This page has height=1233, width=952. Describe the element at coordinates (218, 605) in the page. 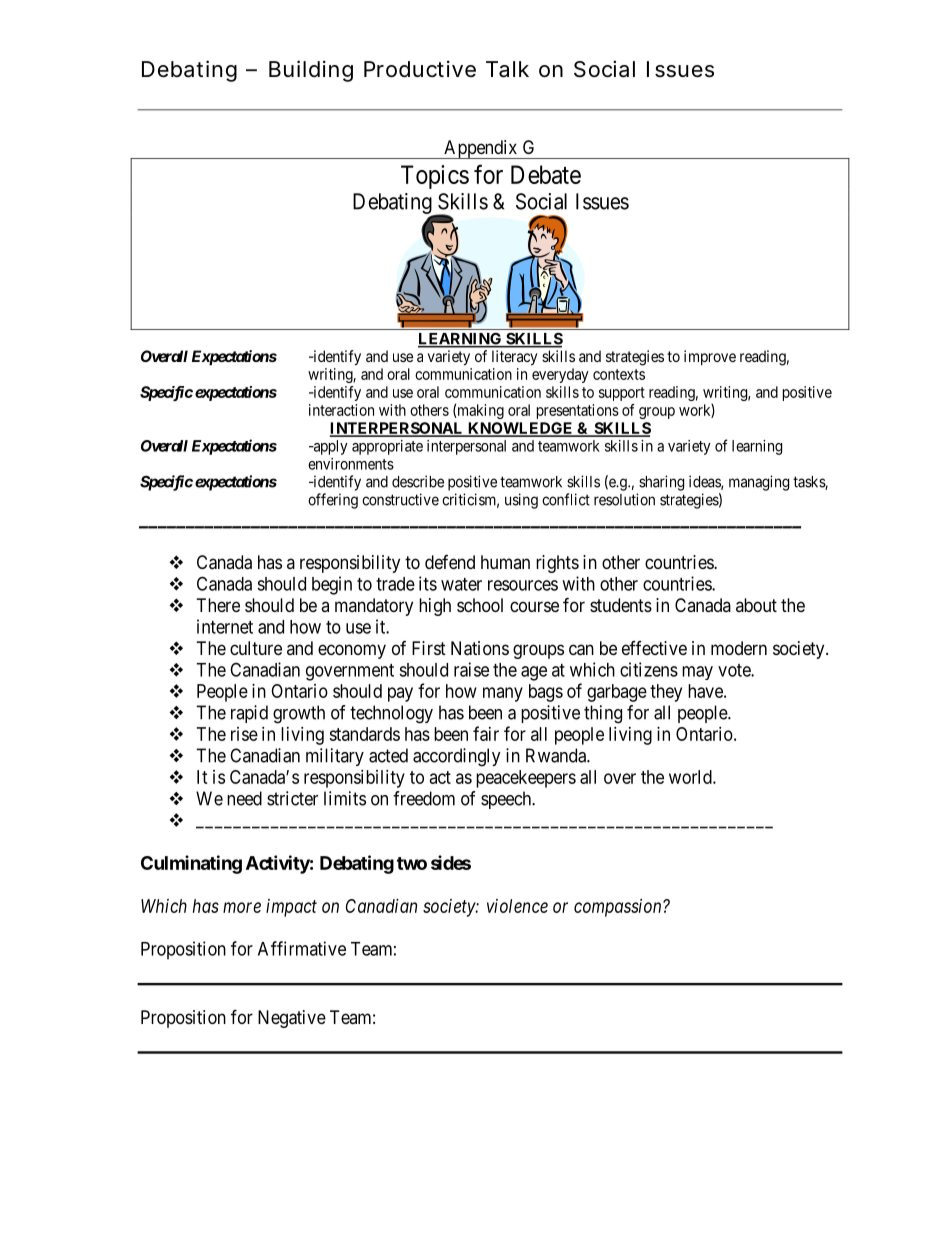

I see `There` at that location.
